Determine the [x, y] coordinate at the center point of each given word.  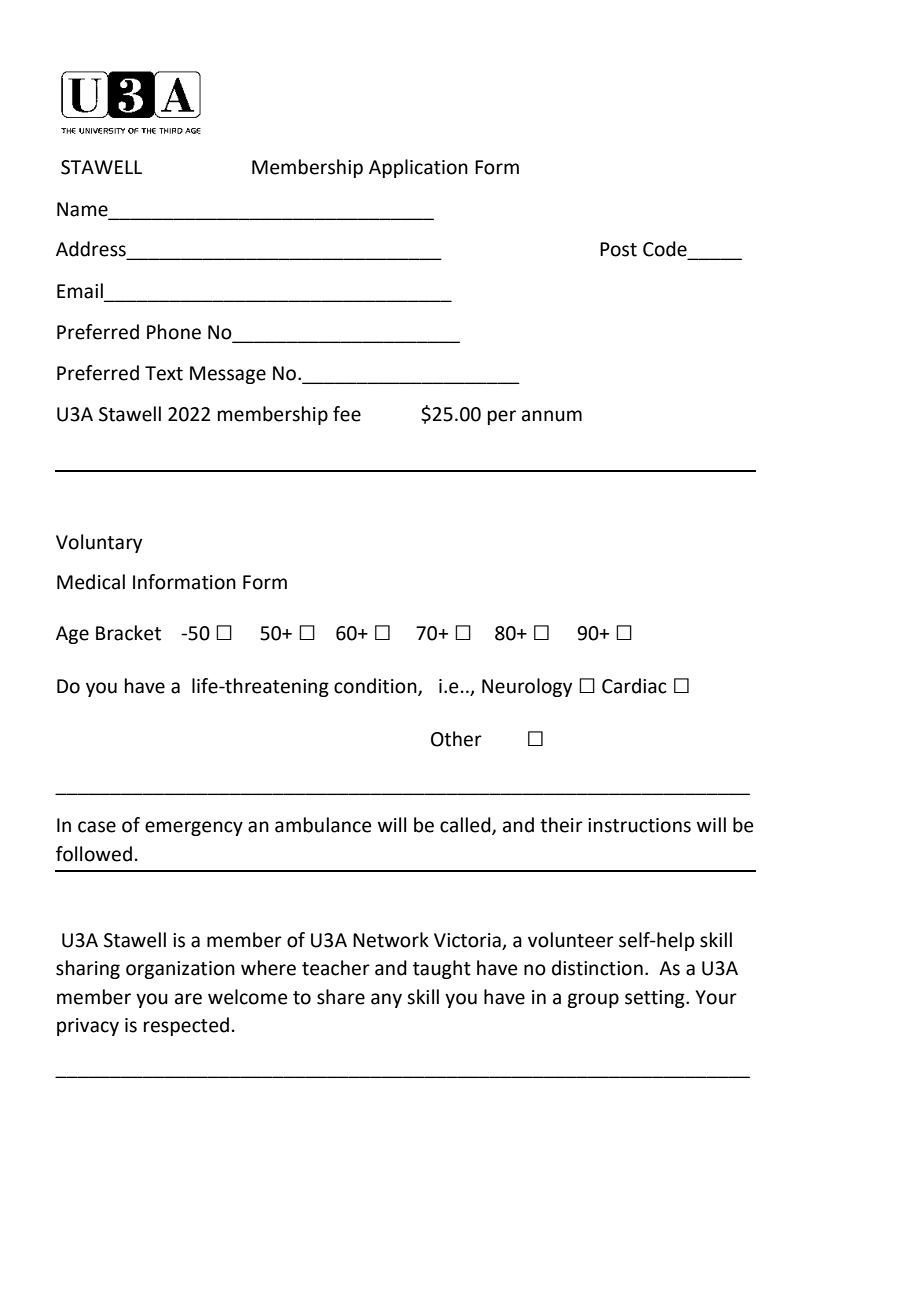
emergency [194, 828]
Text [164, 373]
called [466, 825]
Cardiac [634, 686]
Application [418, 168]
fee [347, 414]
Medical [91, 582]
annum [552, 416]
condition [376, 687]
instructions [639, 825]
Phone [174, 332]
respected [186, 1026]
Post [618, 249]
